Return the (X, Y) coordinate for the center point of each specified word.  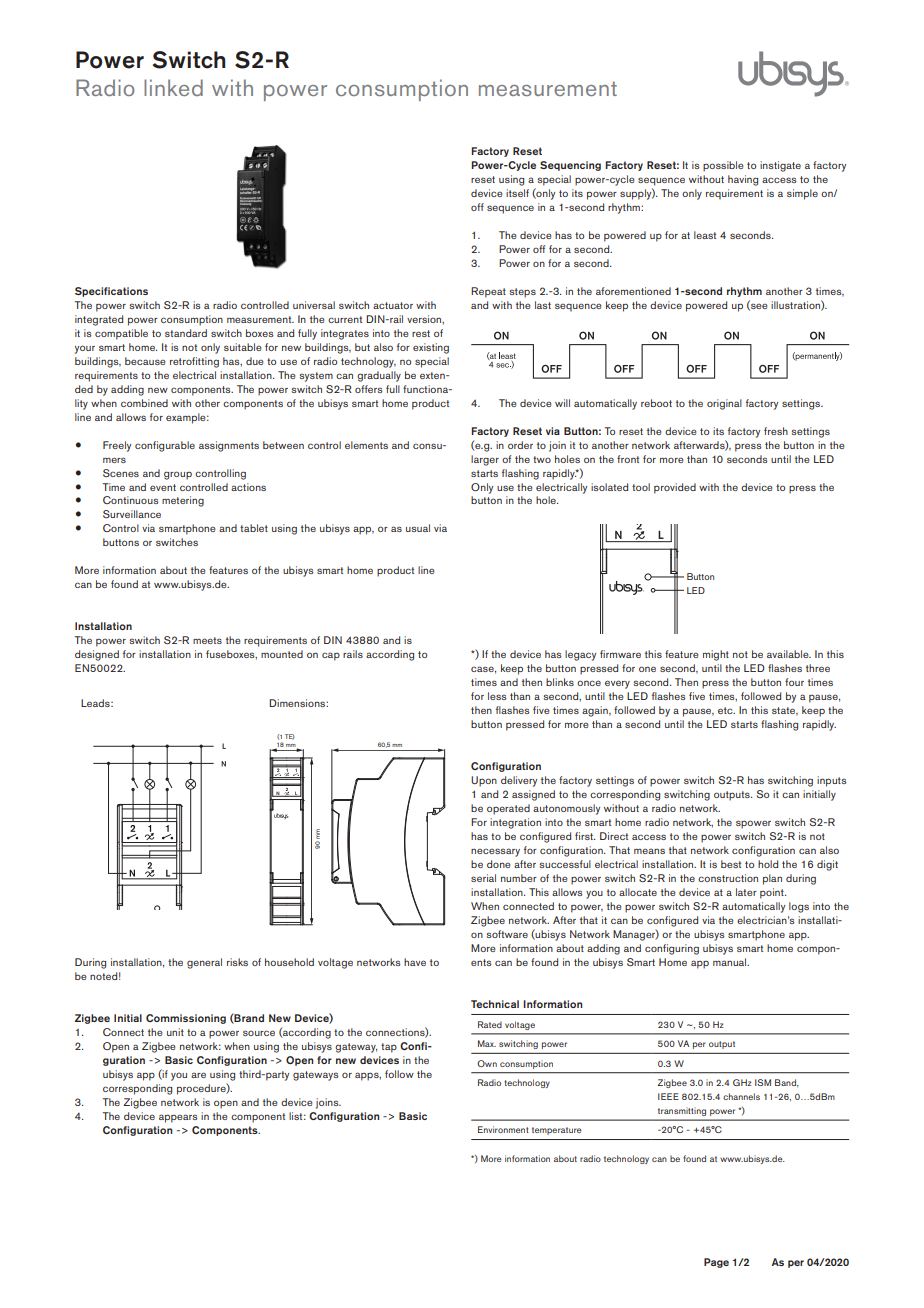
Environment (503, 1129)
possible (723, 166)
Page (716, 1263)
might (716, 655)
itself (517, 193)
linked (173, 87)
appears (178, 1118)
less (497, 696)
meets (207, 640)
